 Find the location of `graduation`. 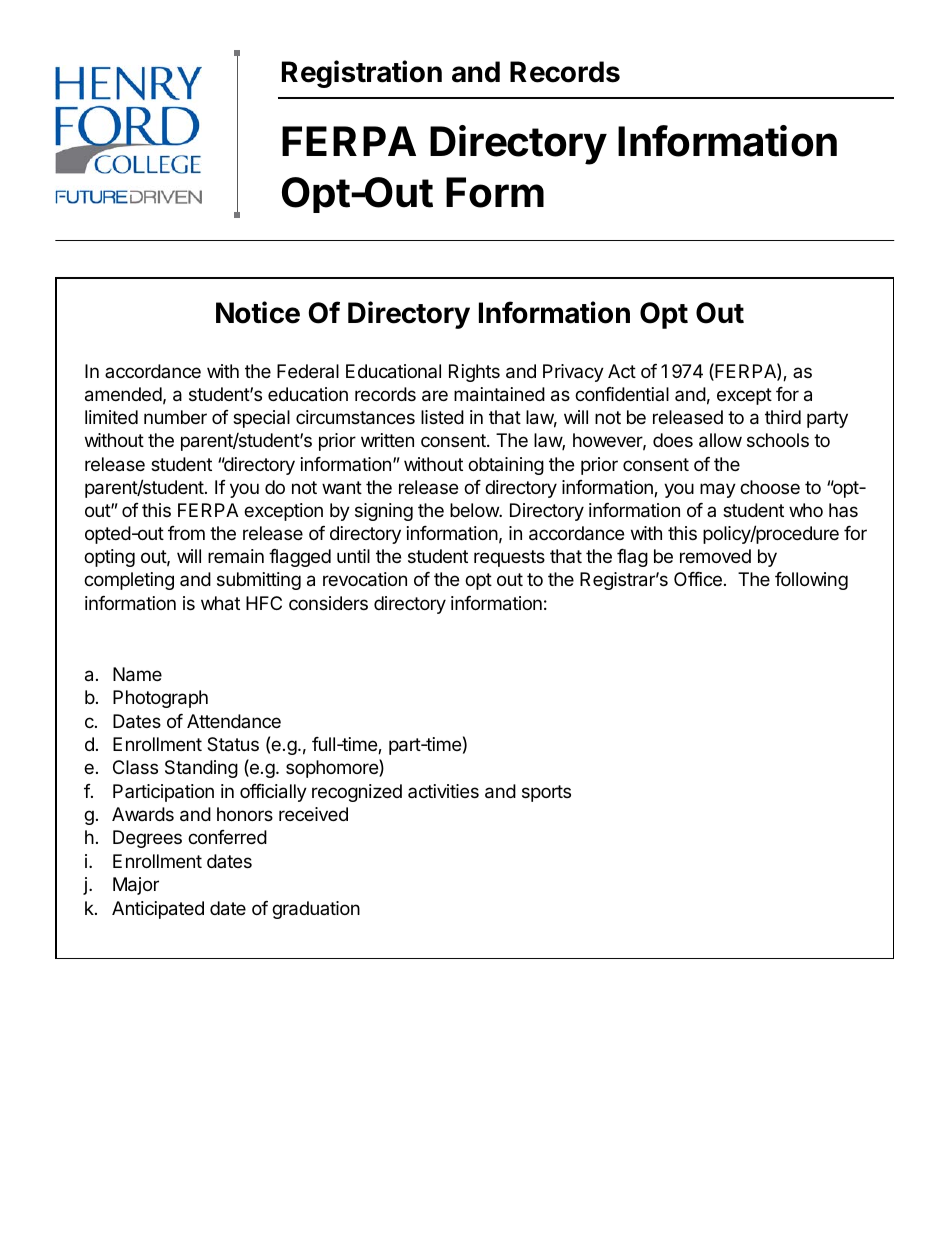

graduation is located at coordinates (316, 910).
